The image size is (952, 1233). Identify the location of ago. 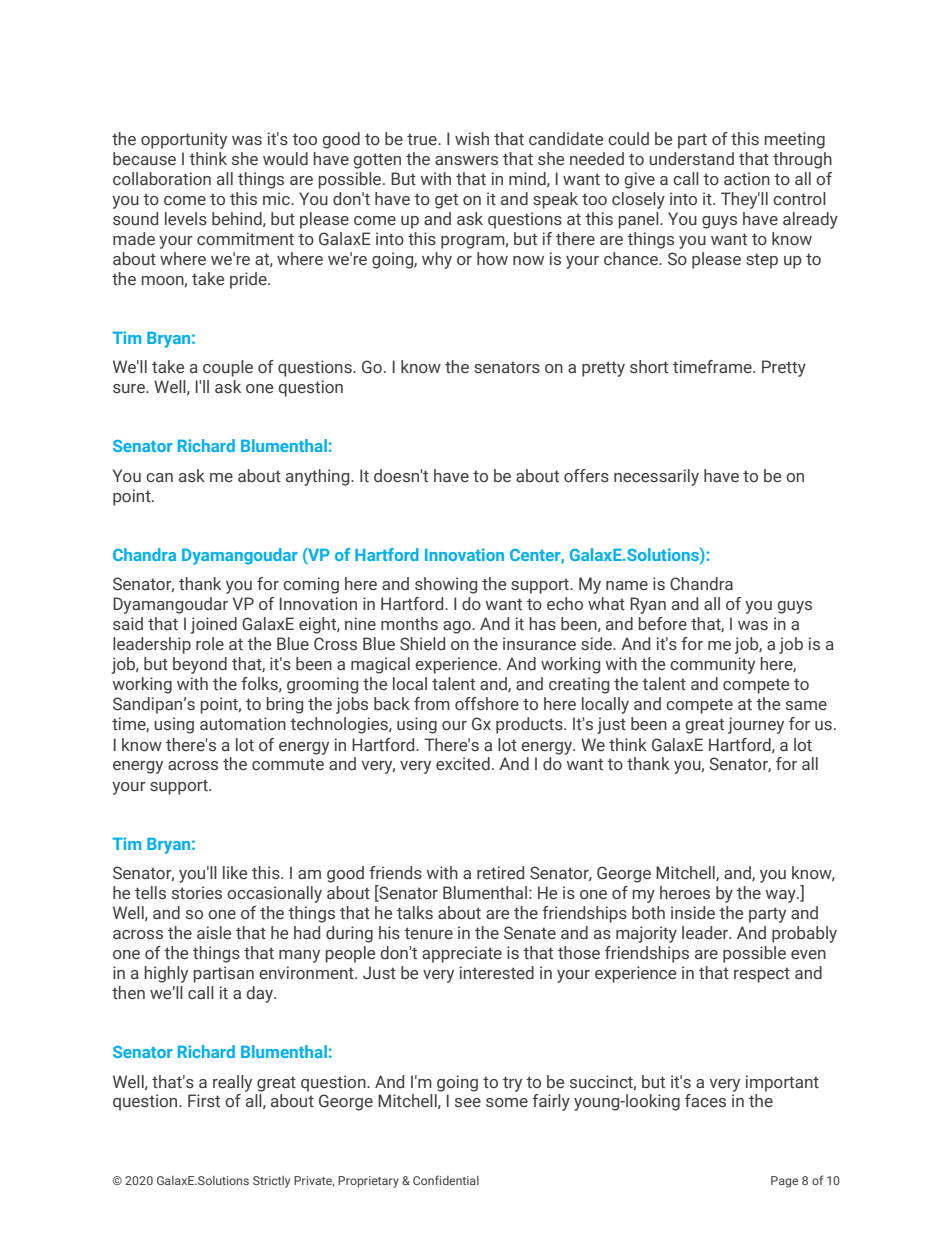
(458, 627).
